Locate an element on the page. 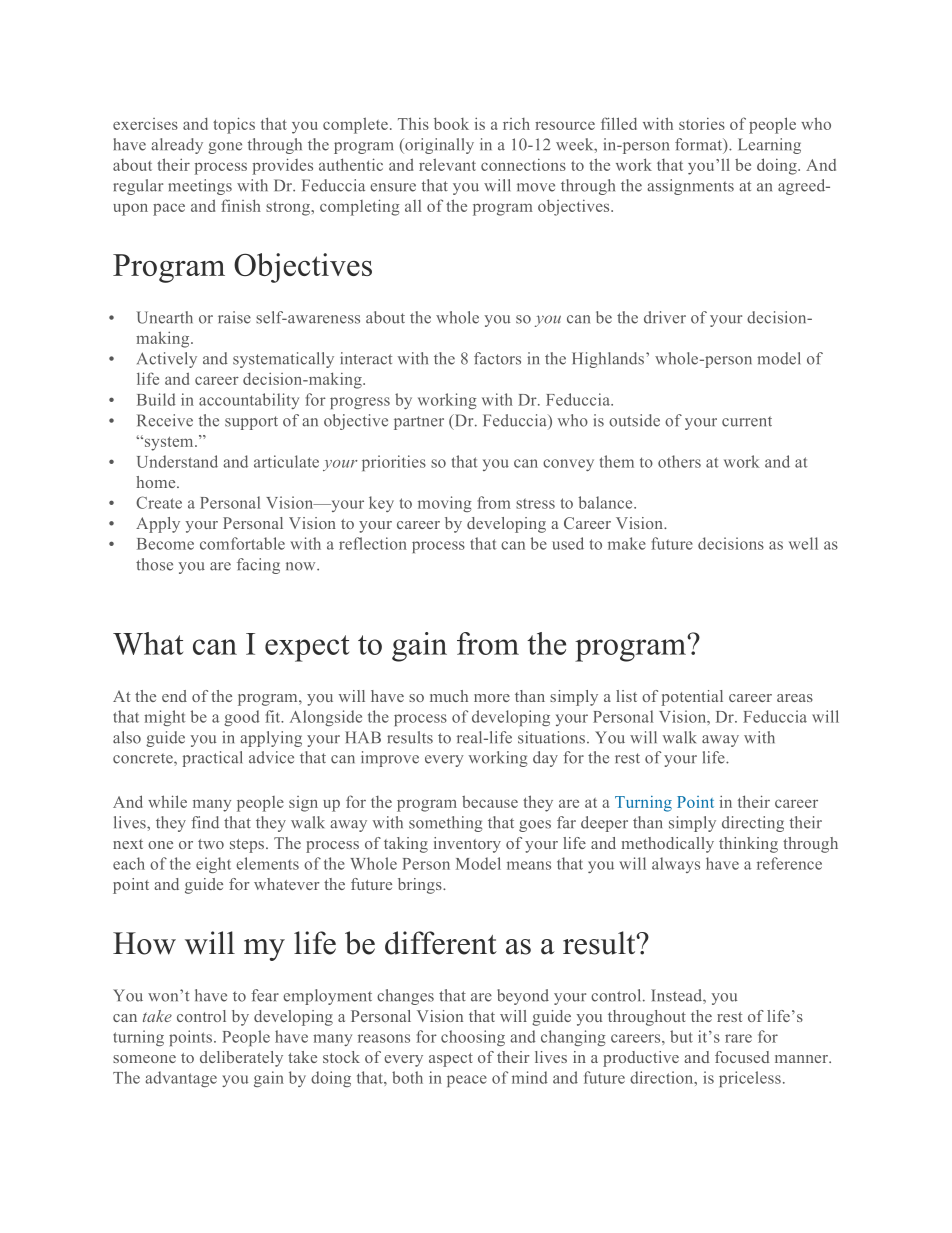  gone is located at coordinates (225, 148).
